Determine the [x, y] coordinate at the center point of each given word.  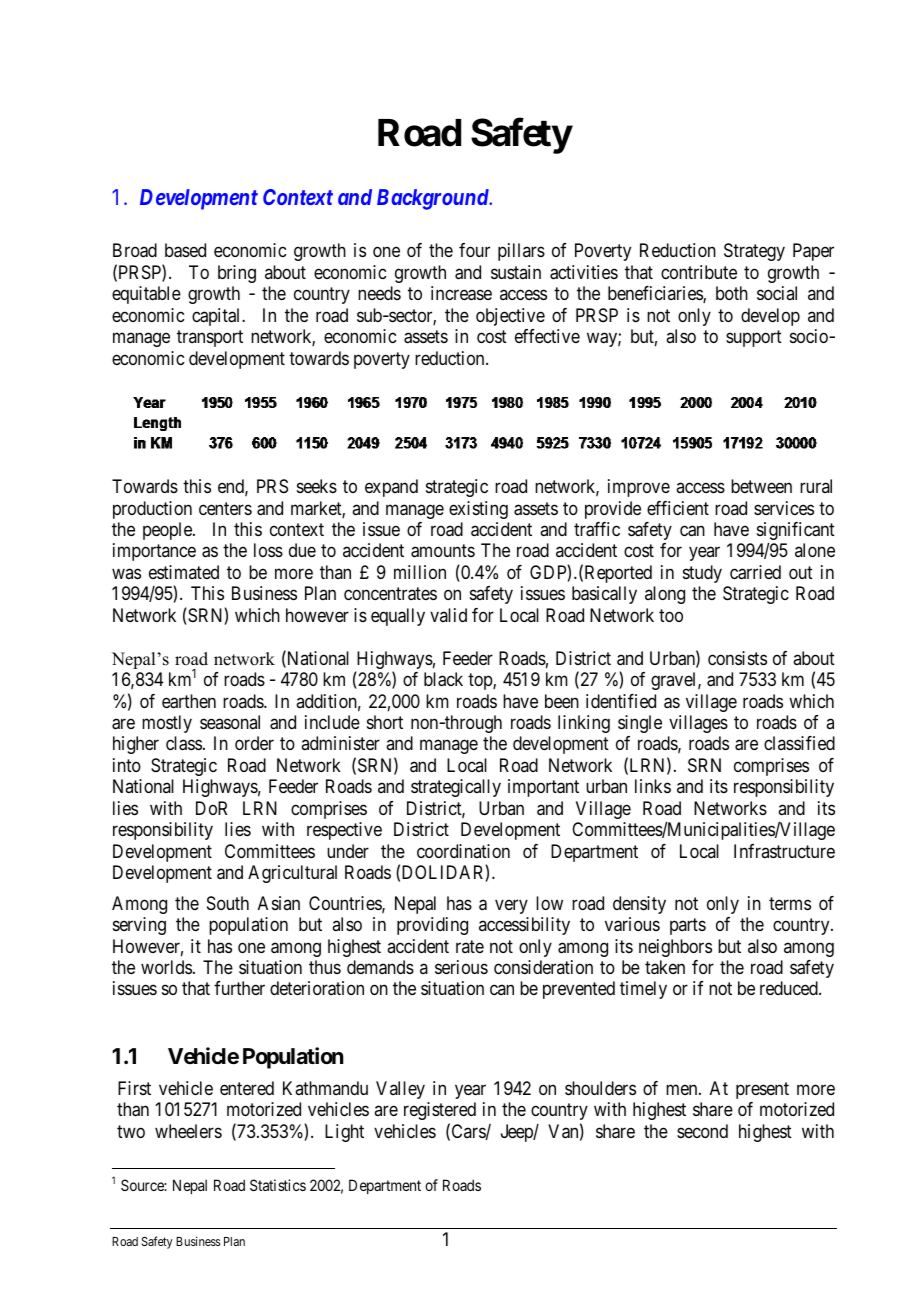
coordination [463, 851]
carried [755, 572]
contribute [699, 272]
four [474, 250]
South [228, 903]
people [168, 531]
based [185, 250]
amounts [443, 551]
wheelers [188, 1131]
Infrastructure [784, 851]
